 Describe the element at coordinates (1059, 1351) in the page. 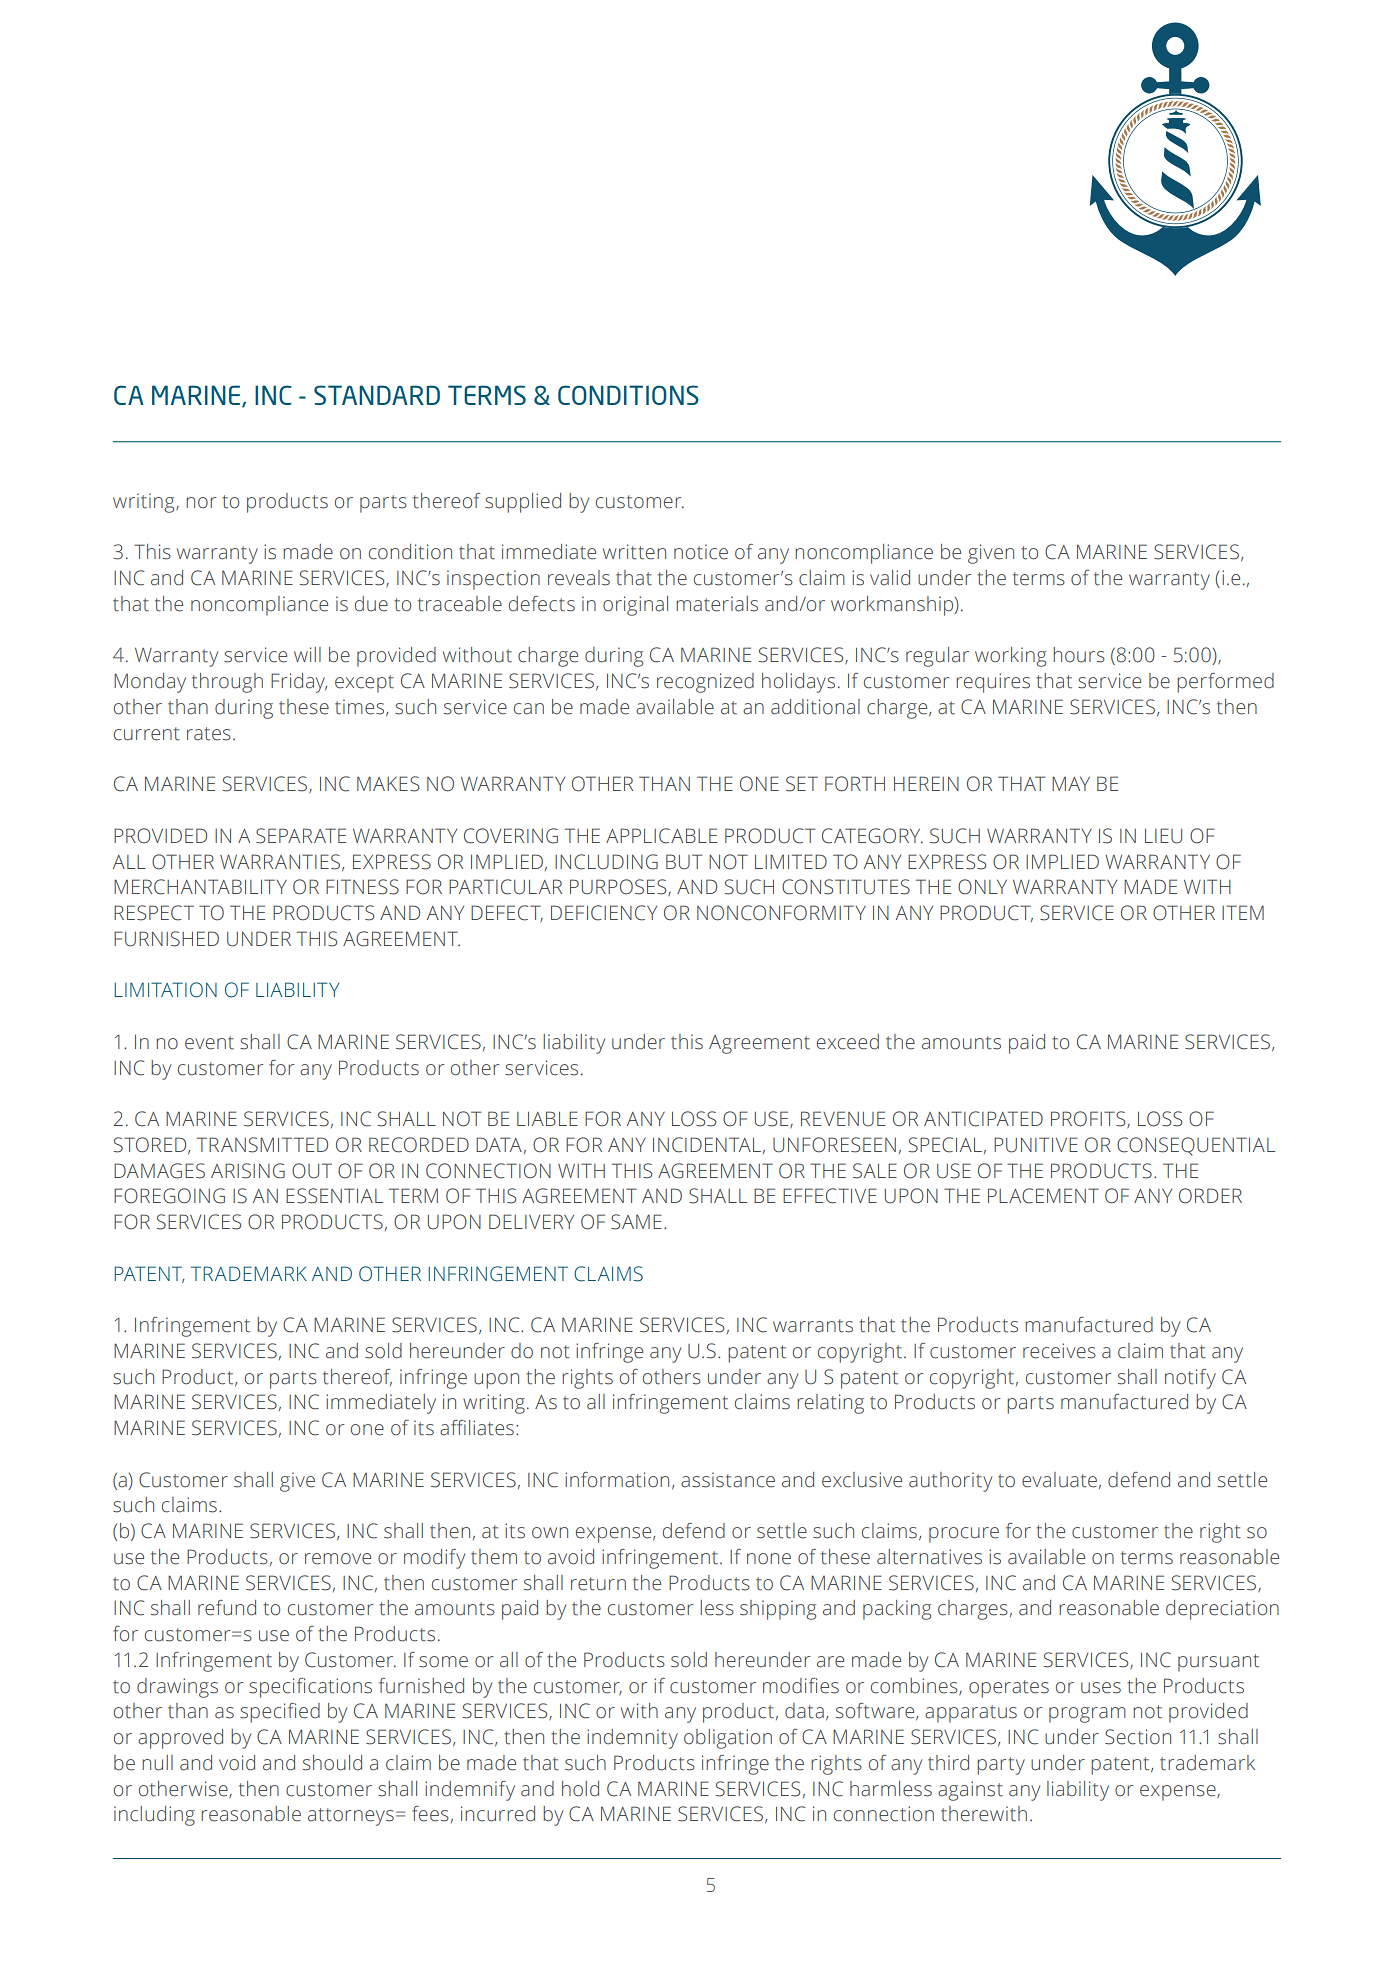

I see `receives` at that location.
